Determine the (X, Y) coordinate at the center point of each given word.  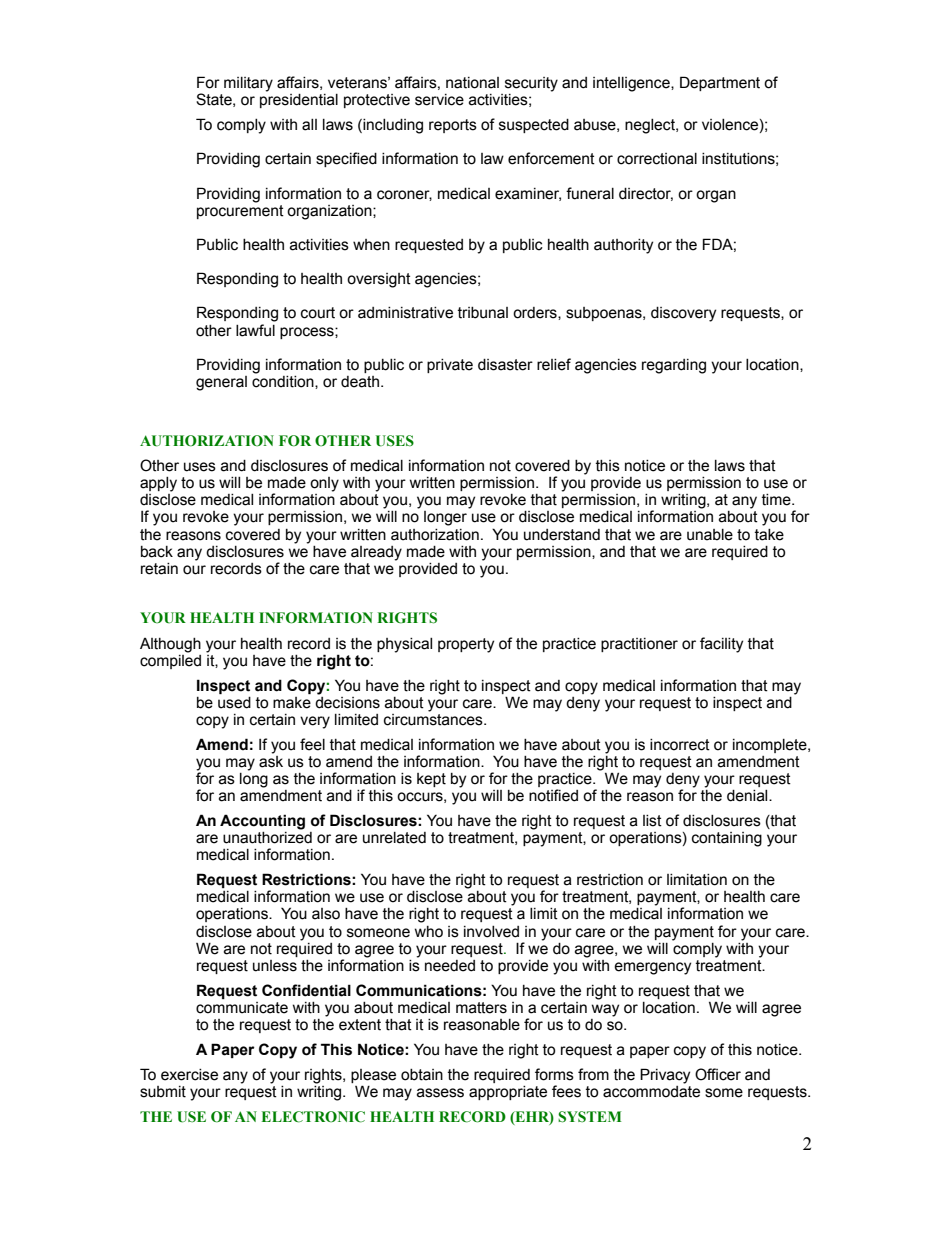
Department (720, 83)
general (221, 383)
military (248, 84)
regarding (674, 366)
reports (453, 126)
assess (440, 1093)
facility (721, 645)
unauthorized (267, 836)
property (466, 645)
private (450, 366)
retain (159, 569)
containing (727, 839)
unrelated (394, 838)
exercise (189, 1075)
